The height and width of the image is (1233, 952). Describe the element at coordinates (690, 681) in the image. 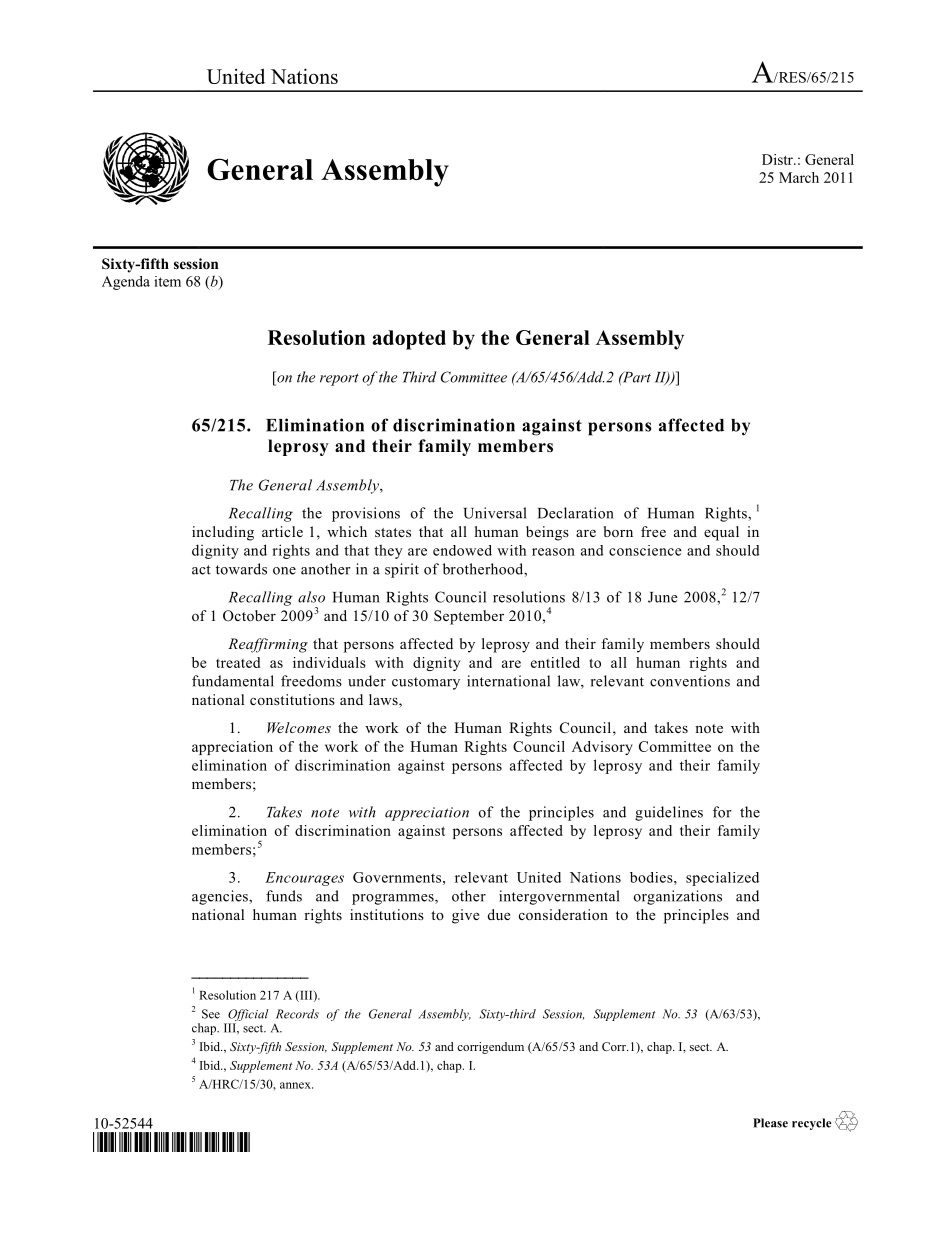

I see `conventions` at that location.
